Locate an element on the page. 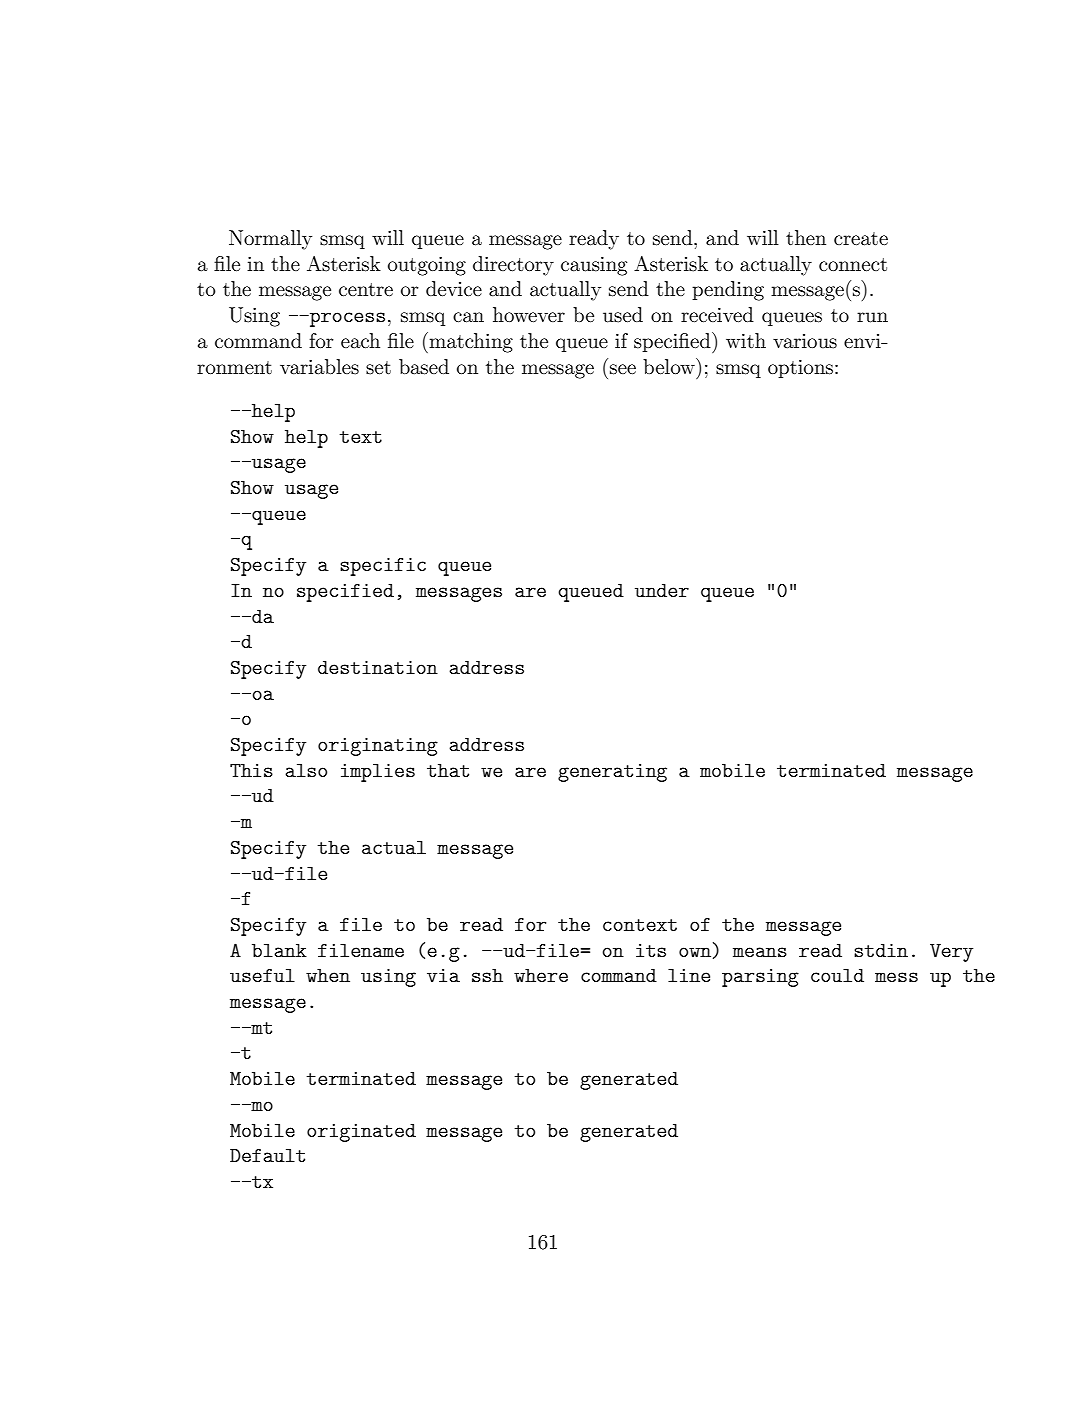 Image resolution: width=1089 pixels, height=1409 pixels. originated is located at coordinates (361, 1133).
